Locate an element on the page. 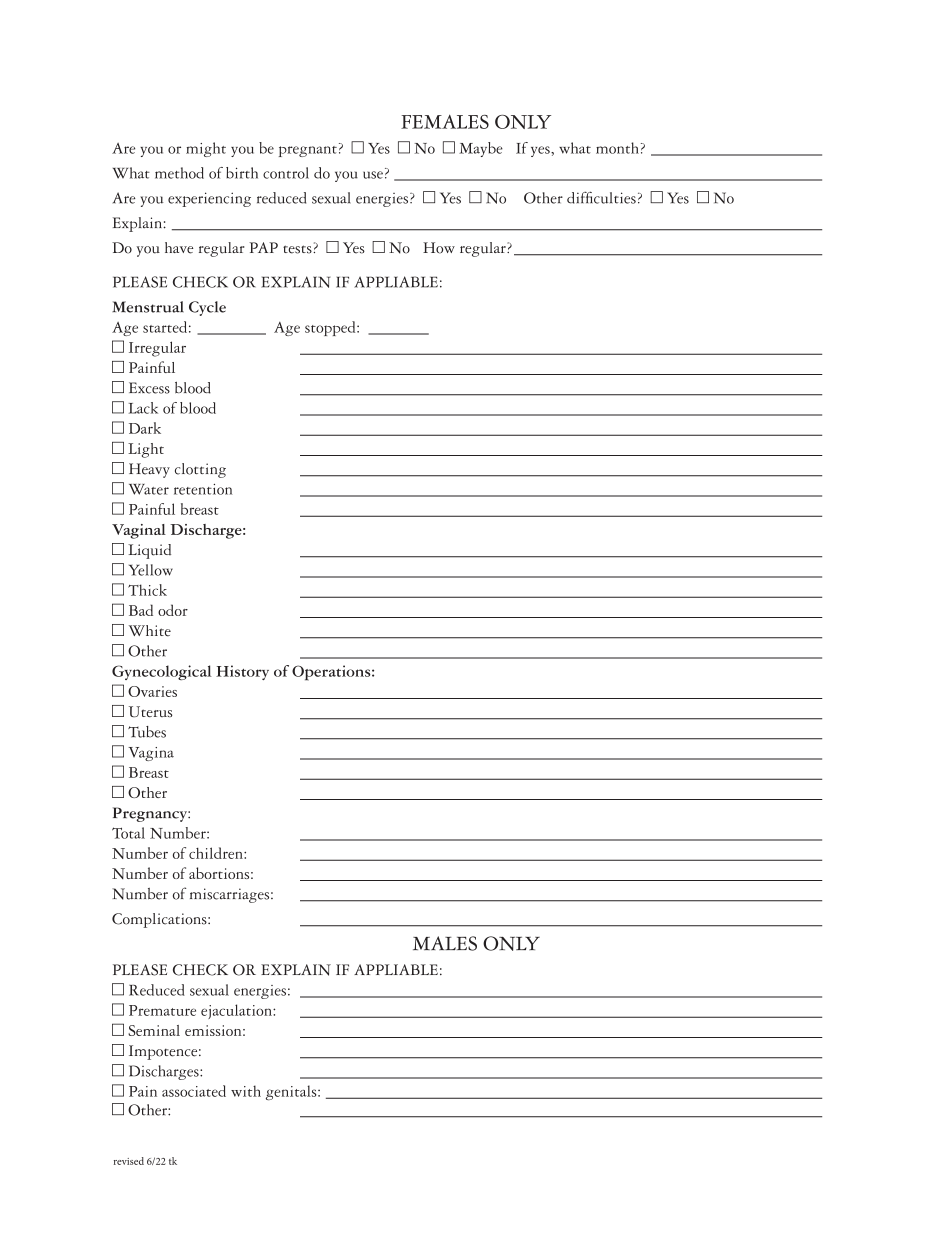  Dark is located at coordinates (145, 428).
